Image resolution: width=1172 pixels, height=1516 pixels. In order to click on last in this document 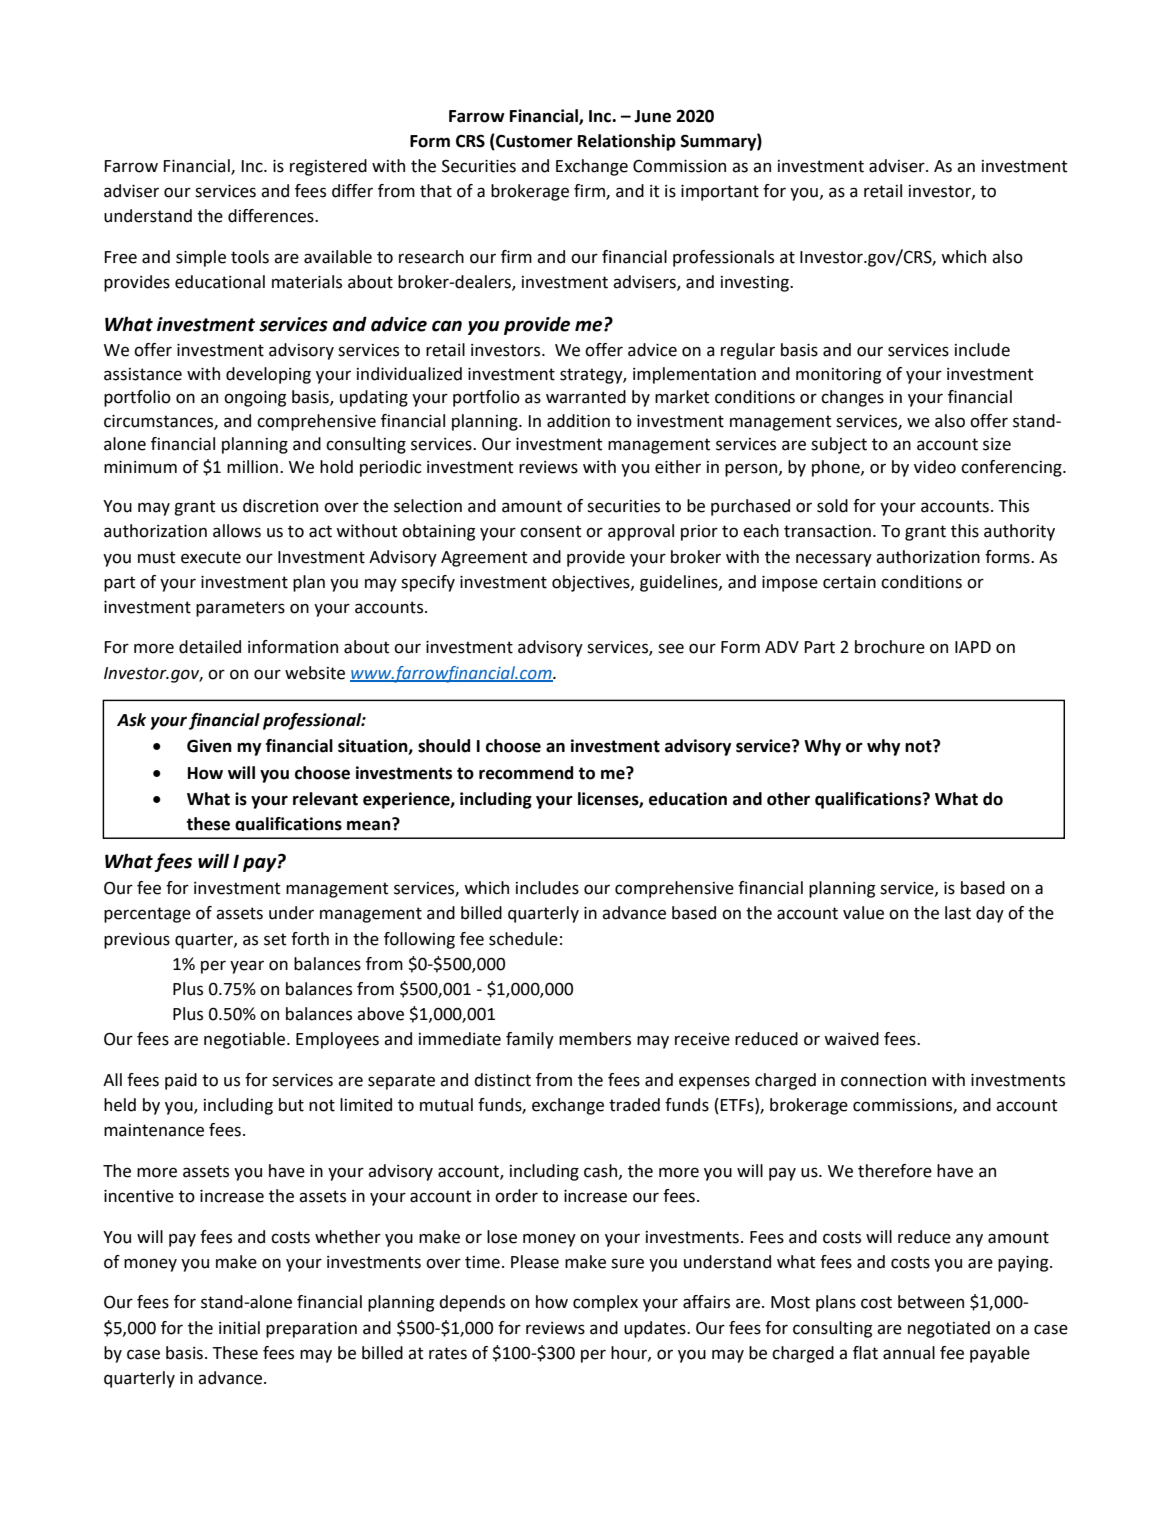, I will do `click(958, 913)`.
